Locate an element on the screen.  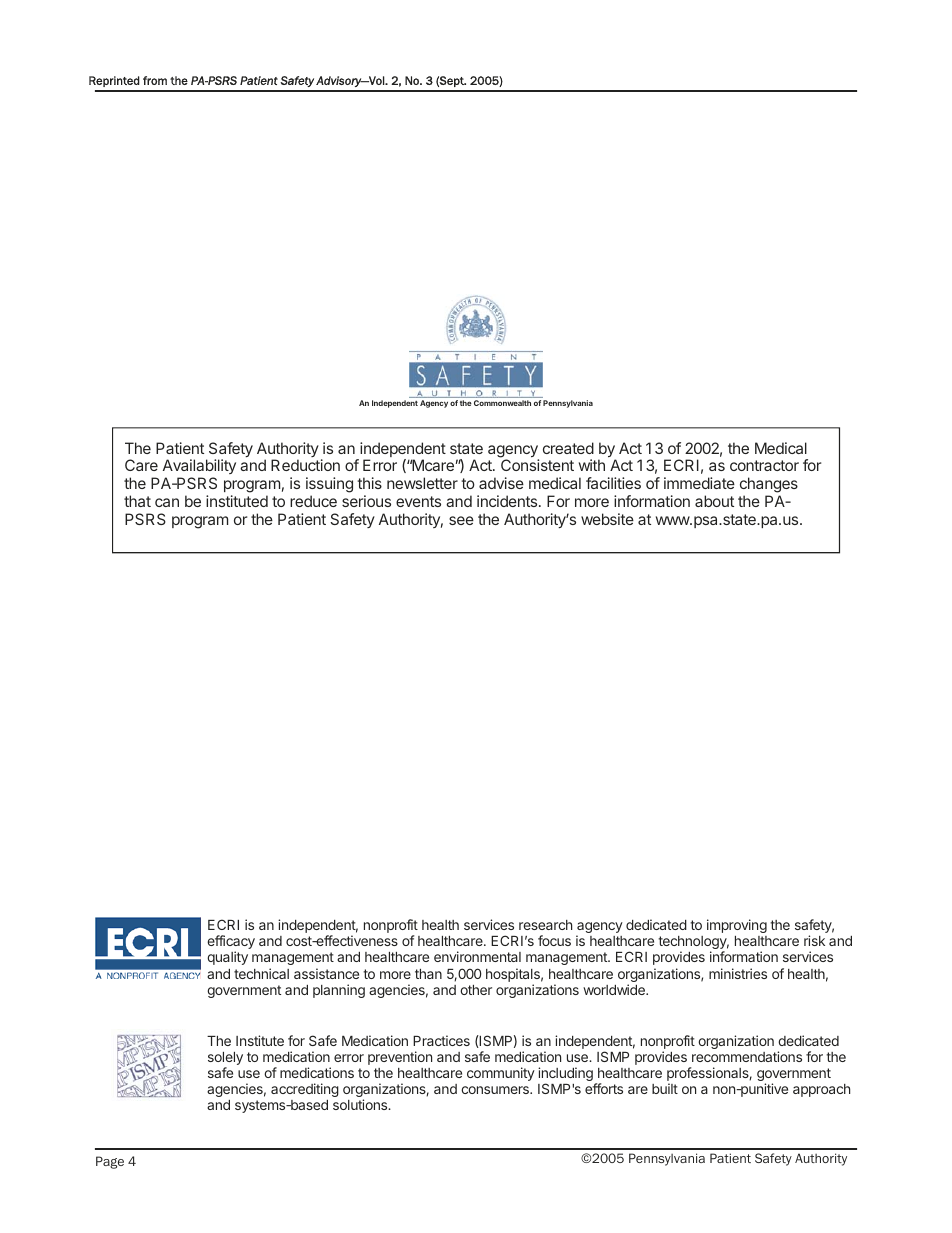
advise is located at coordinates (501, 483).
